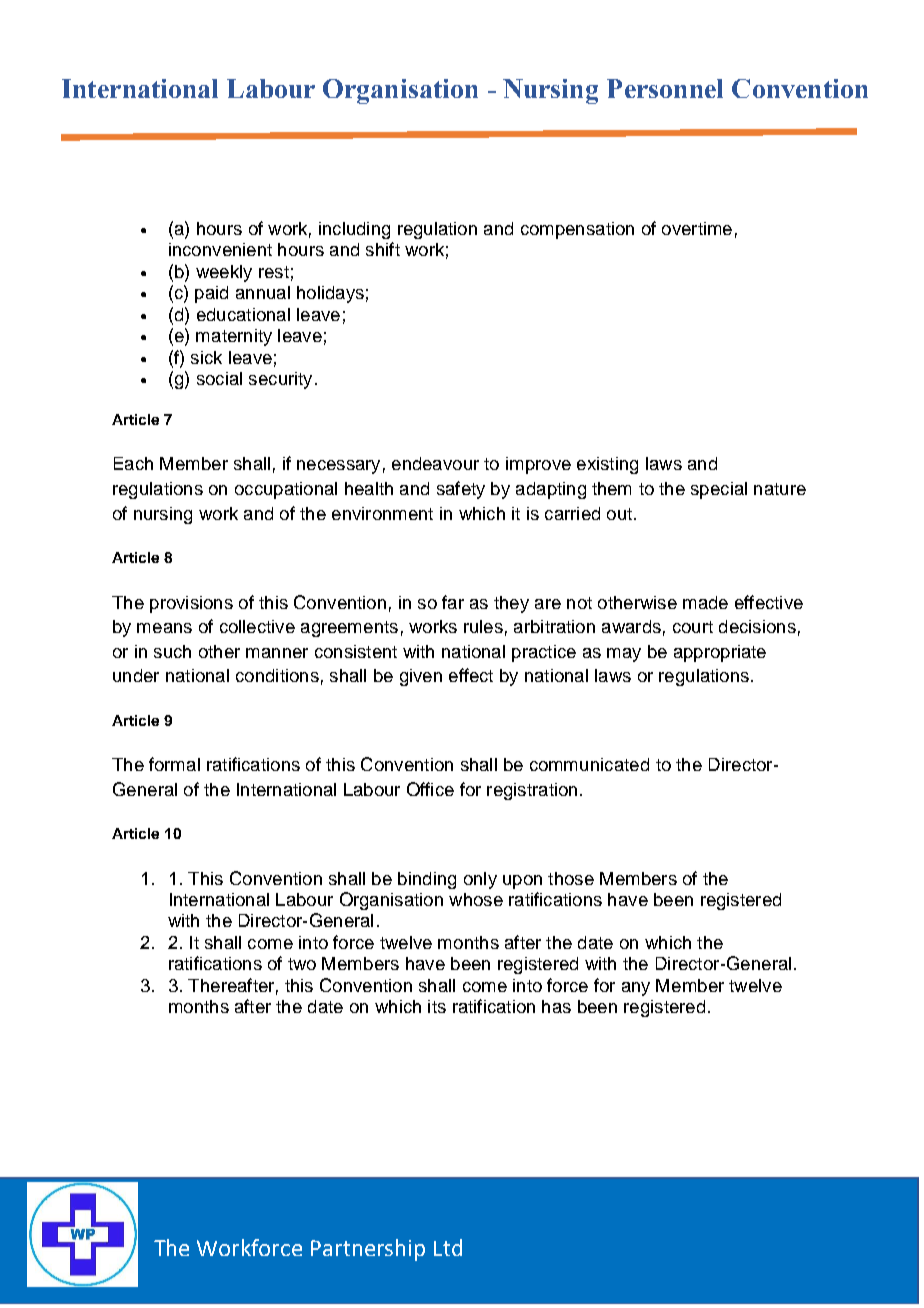  What do you see at coordinates (172, 651) in the document?
I see `such` at bounding box center [172, 651].
